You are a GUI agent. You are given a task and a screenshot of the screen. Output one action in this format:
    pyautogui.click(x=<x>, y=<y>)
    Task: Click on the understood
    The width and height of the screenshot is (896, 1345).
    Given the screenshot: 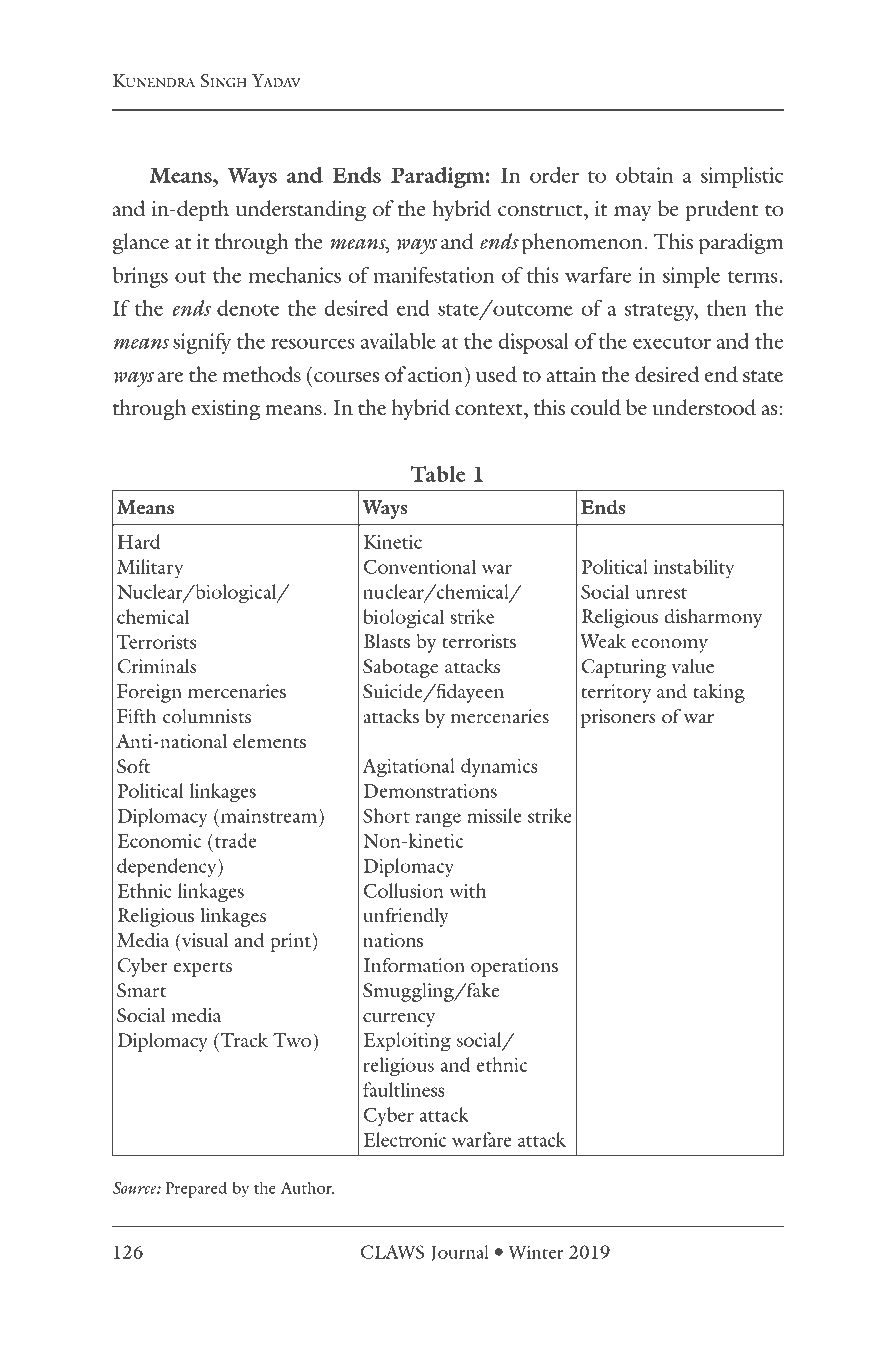 What is the action you would take?
    pyautogui.click(x=704, y=407)
